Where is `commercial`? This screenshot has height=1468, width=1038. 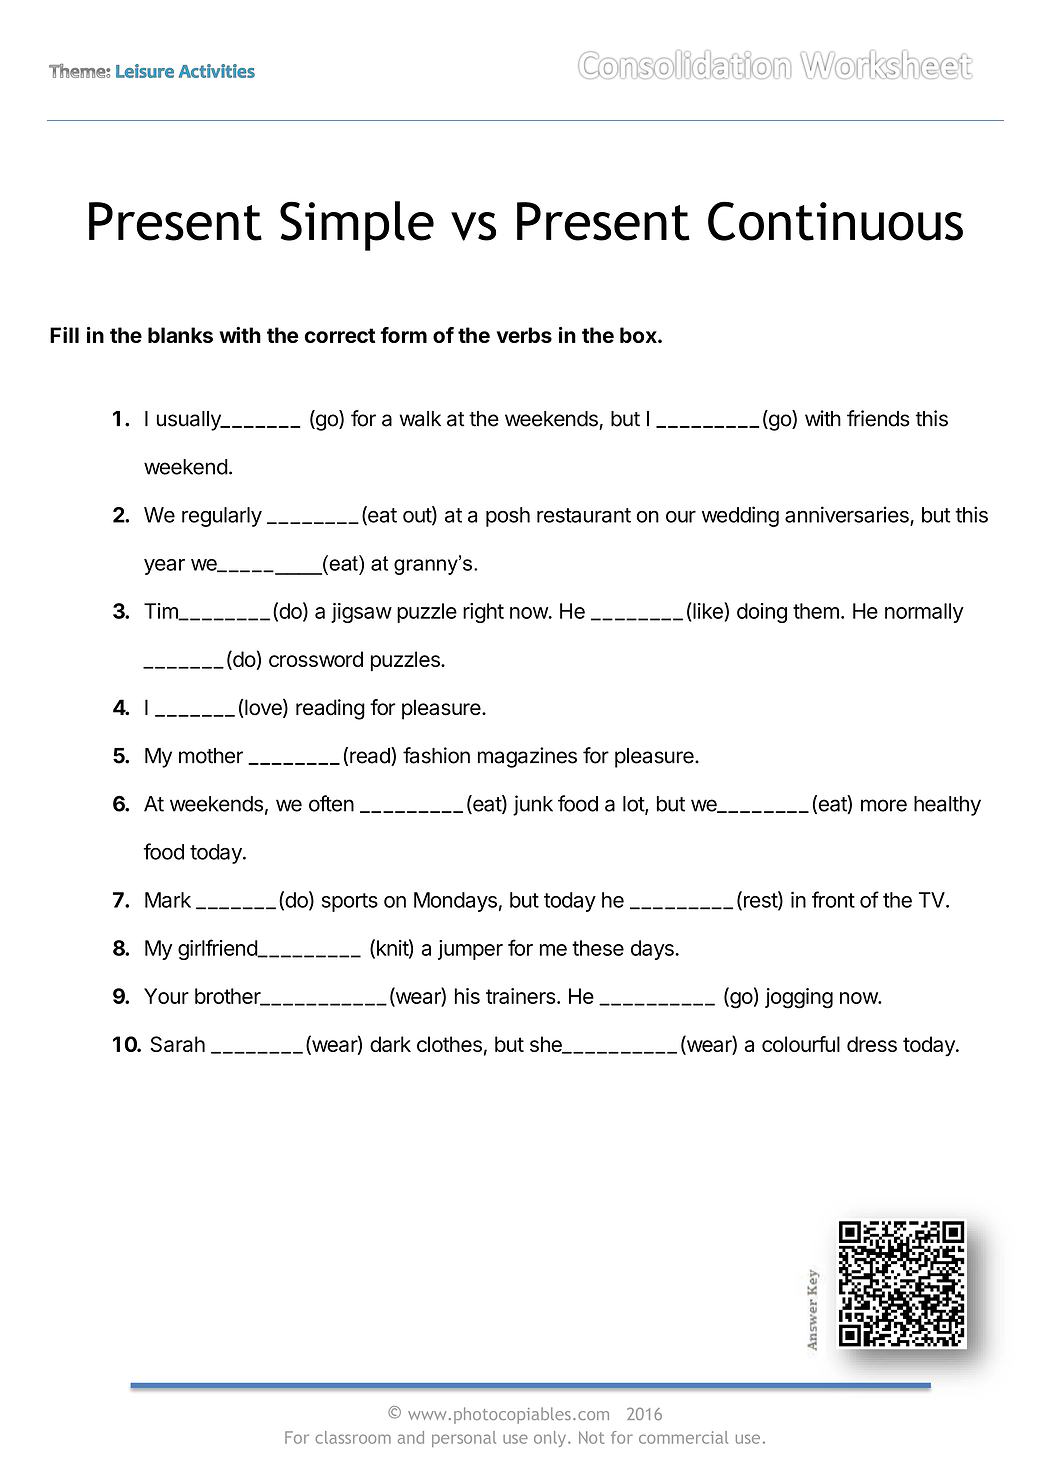 commercial is located at coordinates (683, 1437).
